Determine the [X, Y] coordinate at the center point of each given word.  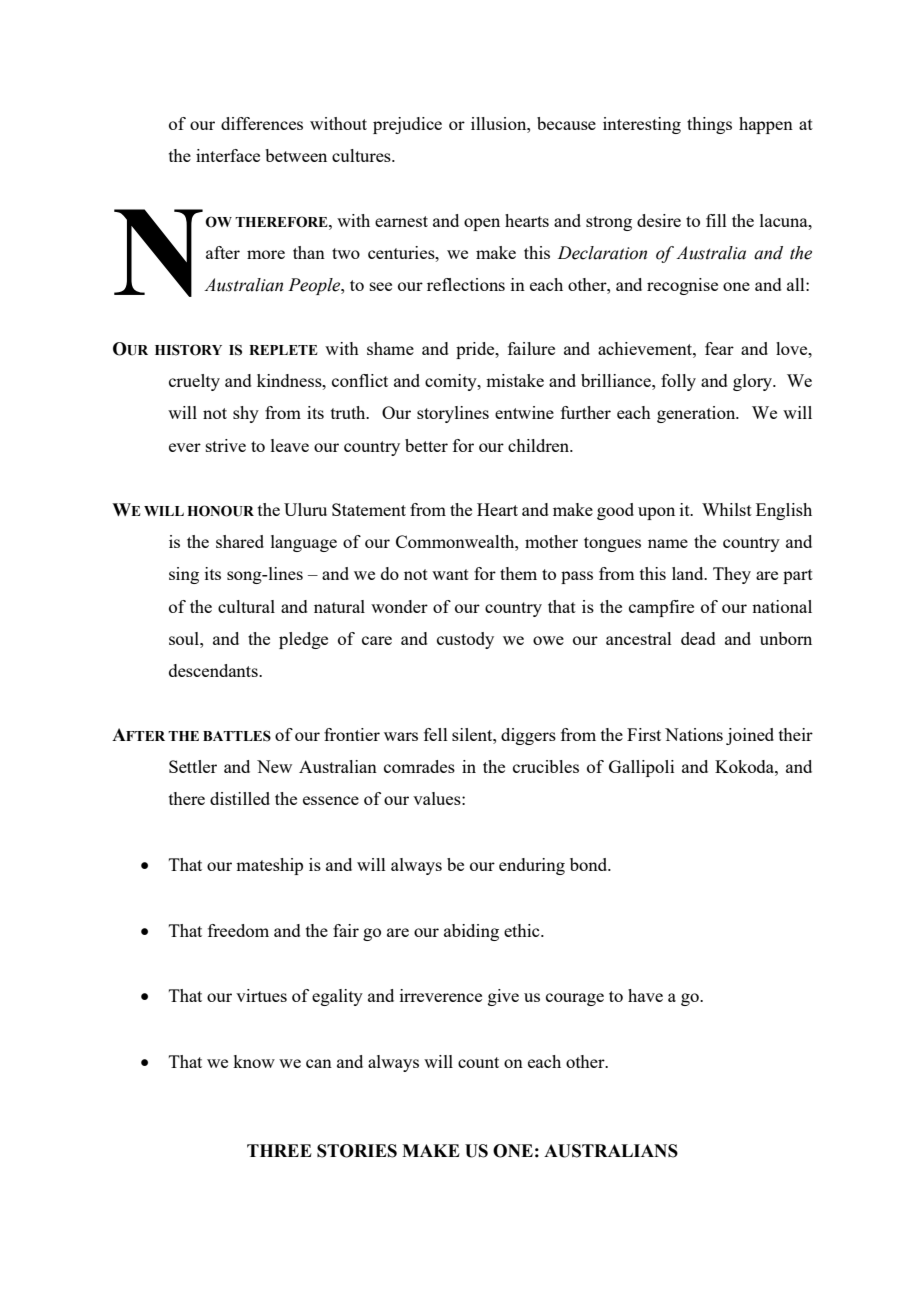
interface [228, 155]
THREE [279, 1150]
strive [226, 445]
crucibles [546, 766]
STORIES [357, 1151]
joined [750, 736]
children [540, 445]
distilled [240, 798]
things [709, 125]
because [566, 123]
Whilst [727, 509]
